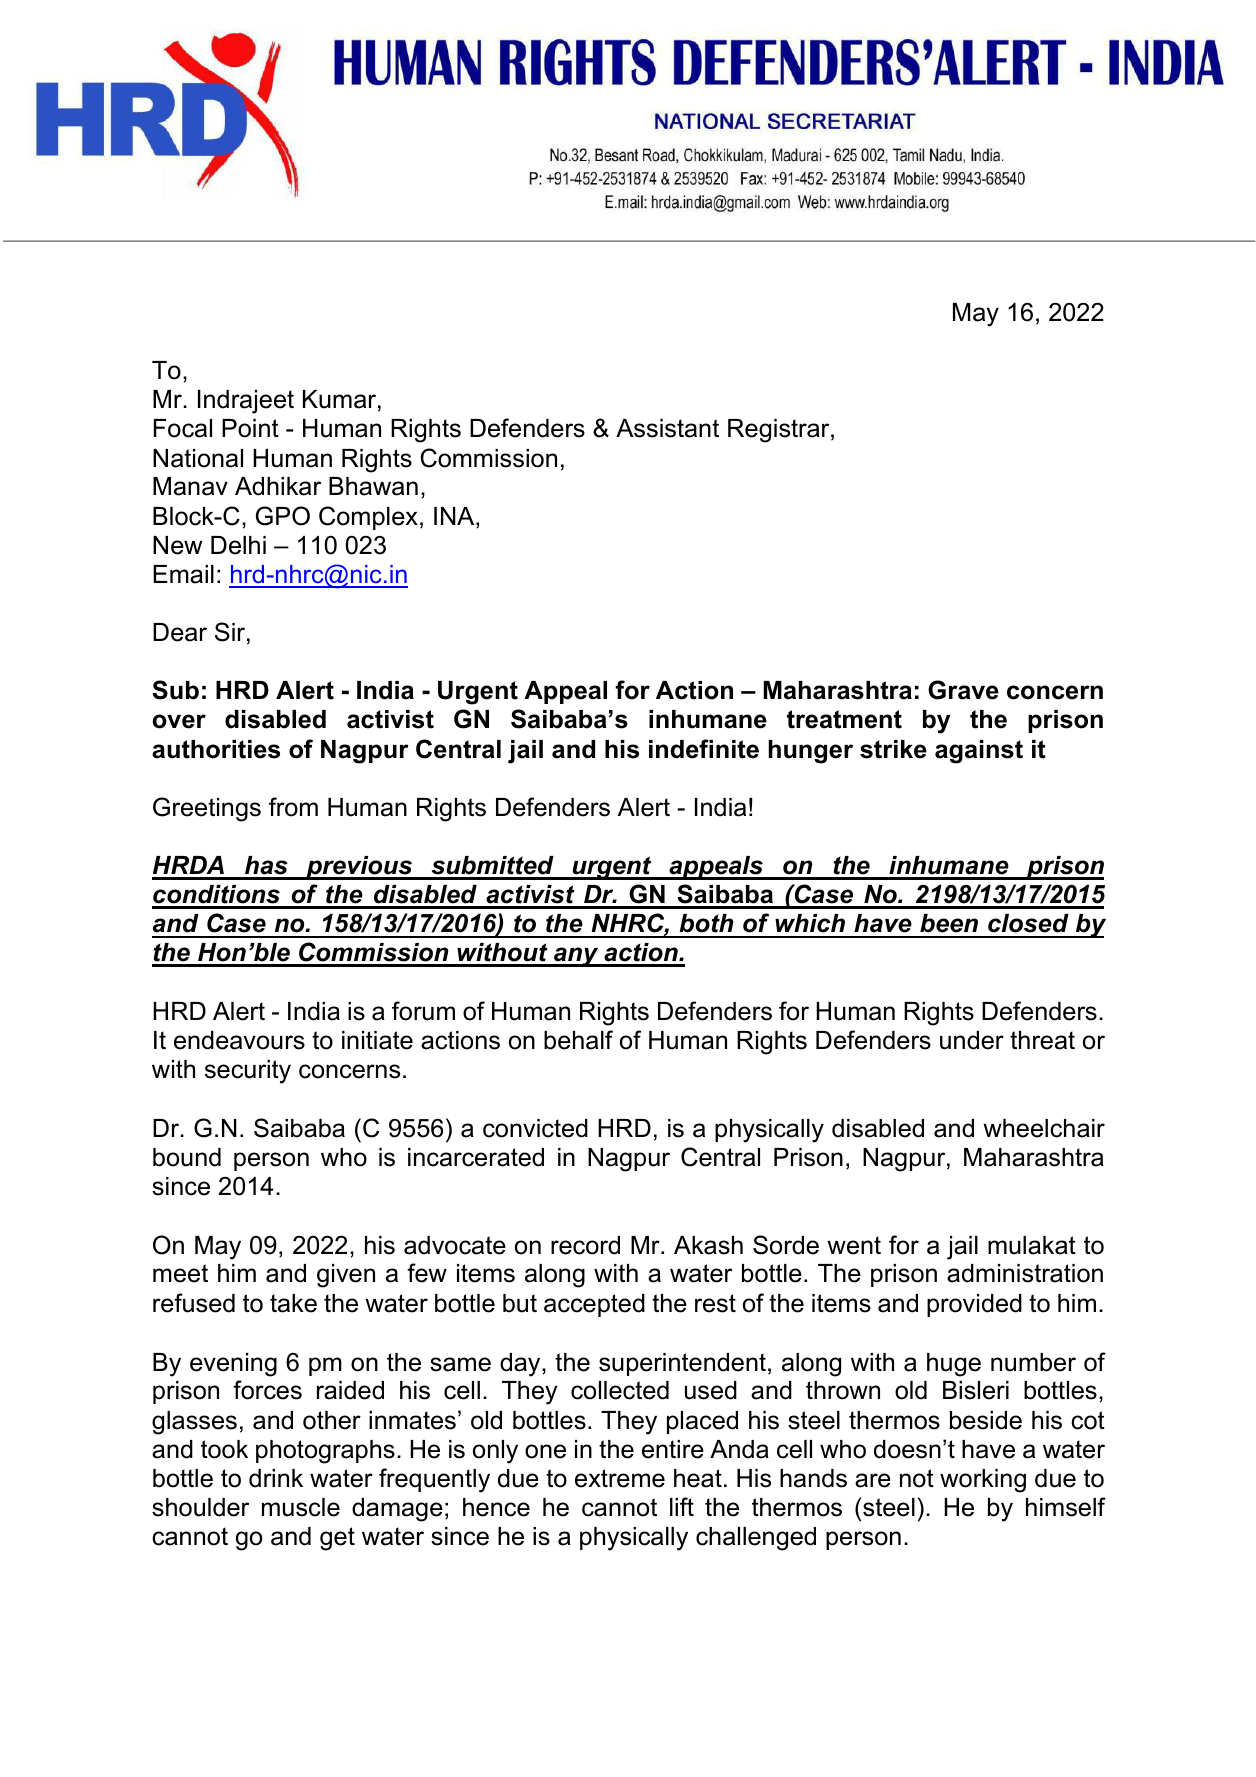 The width and height of the screenshot is (1256, 1777). What do you see at coordinates (250, 428) in the screenshot?
I see `Point` at bounding box center [250, 428].
